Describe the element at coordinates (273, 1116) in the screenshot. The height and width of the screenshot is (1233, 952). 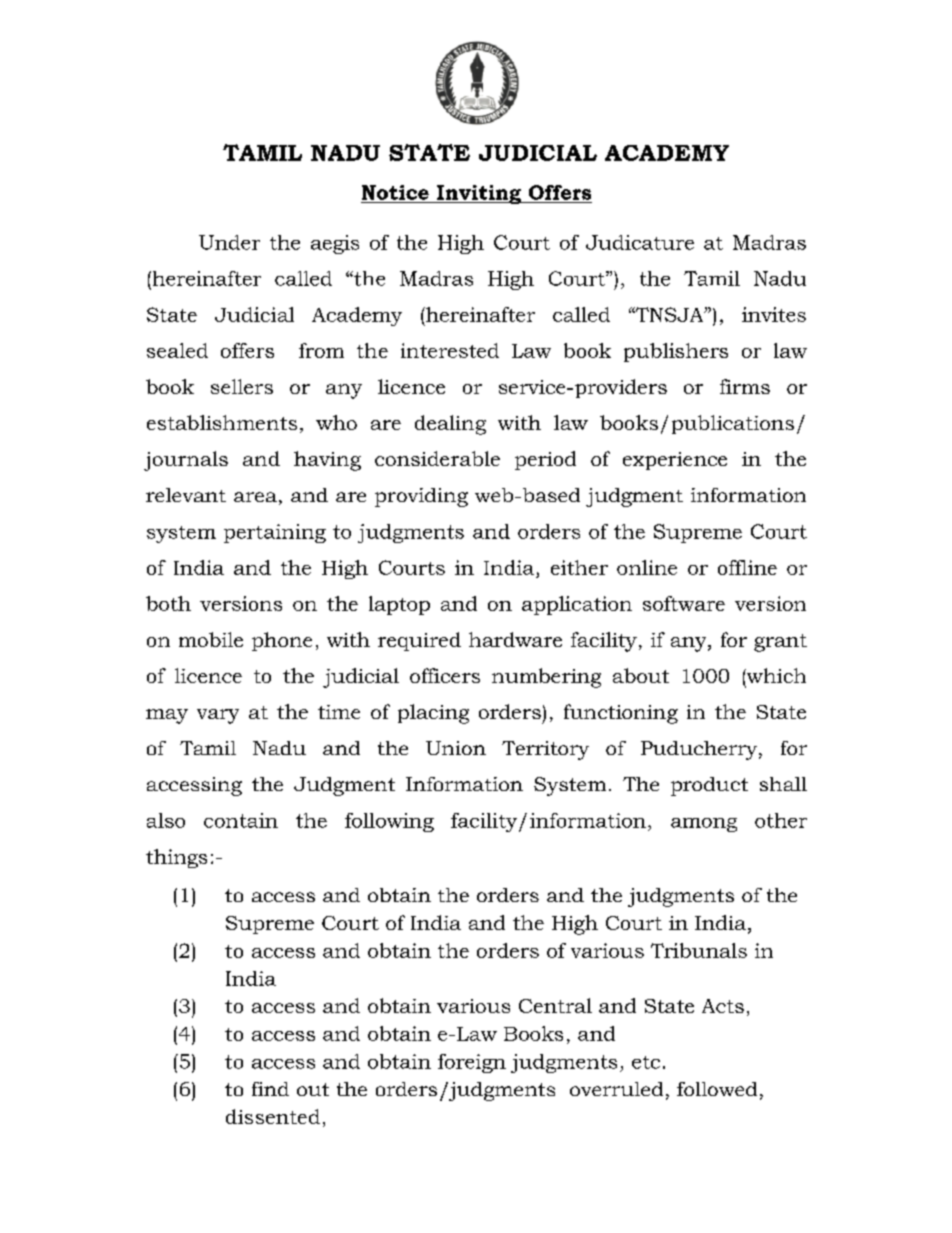
I see `dissented` at that location.
